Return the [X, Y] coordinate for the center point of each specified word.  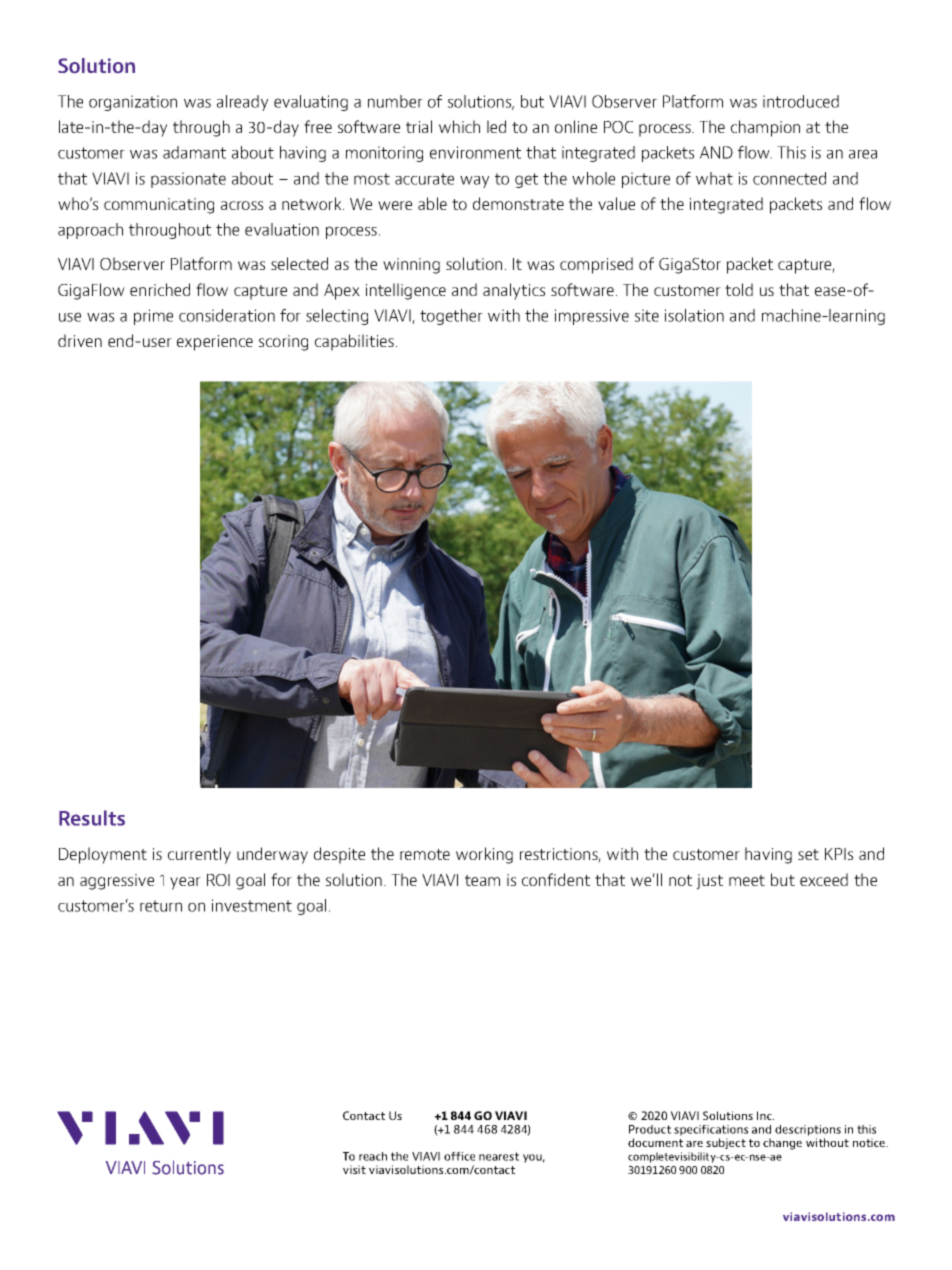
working [484, 855]
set [808, 854]
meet [747, 880]
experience [215, 343]
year [185, 883]
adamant [194, 152]
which [459, 126]
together [451, 317]
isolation [694, 315]
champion [765, 128]
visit [354, 1169]
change [782, 1144]
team [482, 880]
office [459, 1156]
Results [92, 818]
